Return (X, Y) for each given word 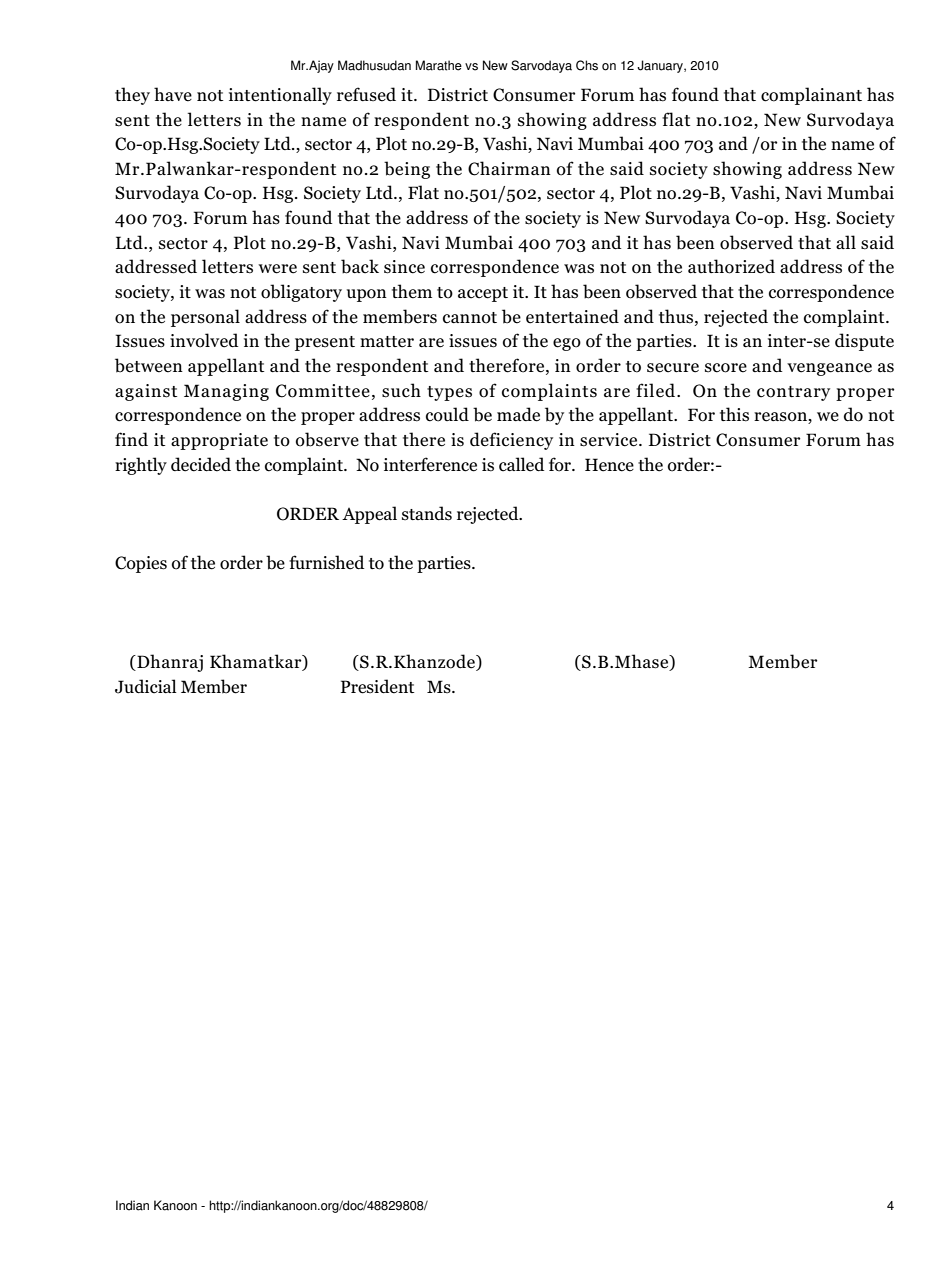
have (173, 94)
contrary (793, 393)
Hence (609, 465)
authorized (731, 266)
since (404, 267)
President (378, 686)
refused (366, 94)
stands (427, 513)
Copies (141, 564)
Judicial (146, 686)
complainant (811, 96)
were (277, 269)
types (449, 393)
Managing (226, 392)
